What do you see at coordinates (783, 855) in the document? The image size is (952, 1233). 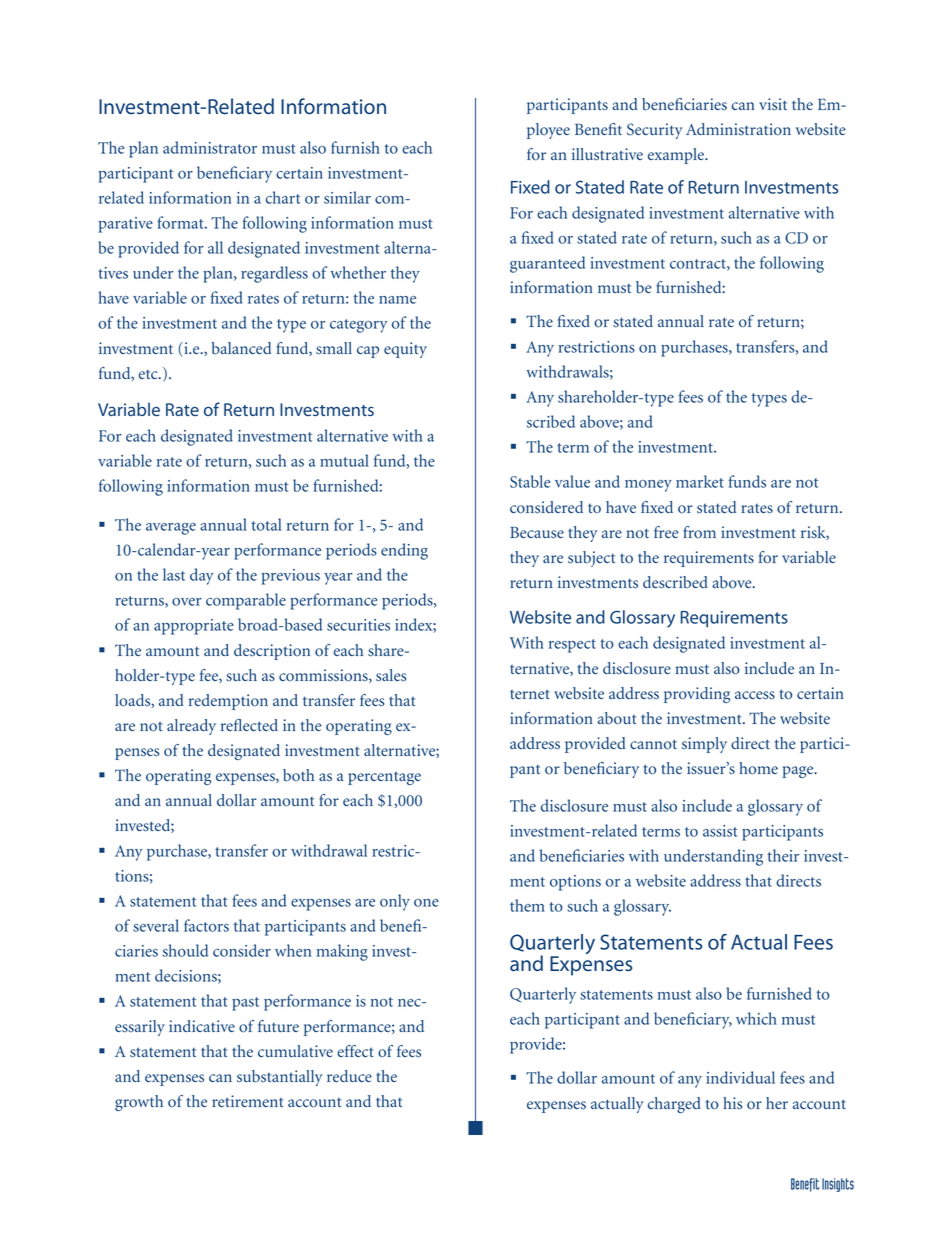 I see `their` at bounding box center [783, 855].
